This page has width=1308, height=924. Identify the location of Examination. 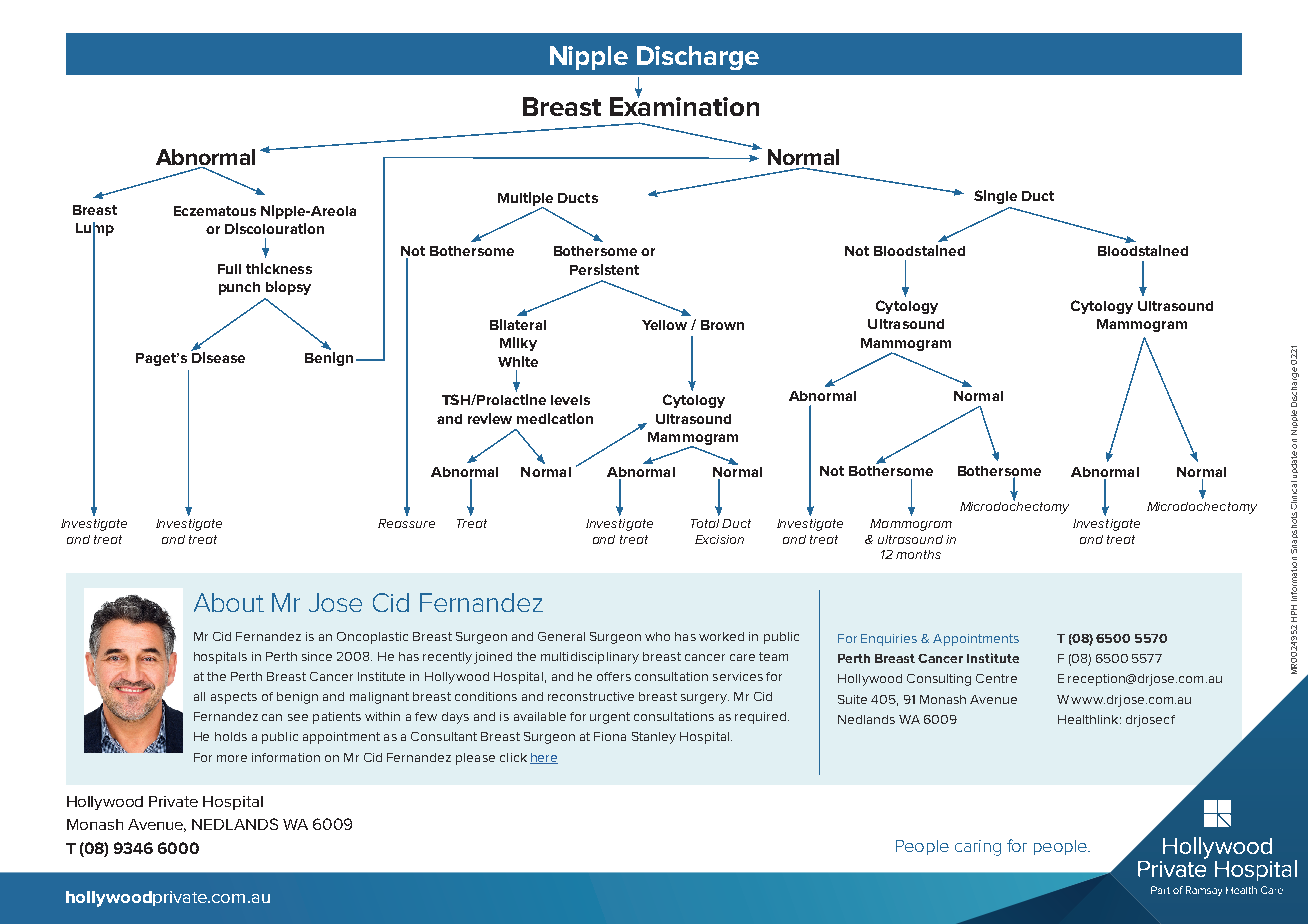
(684, 105).
